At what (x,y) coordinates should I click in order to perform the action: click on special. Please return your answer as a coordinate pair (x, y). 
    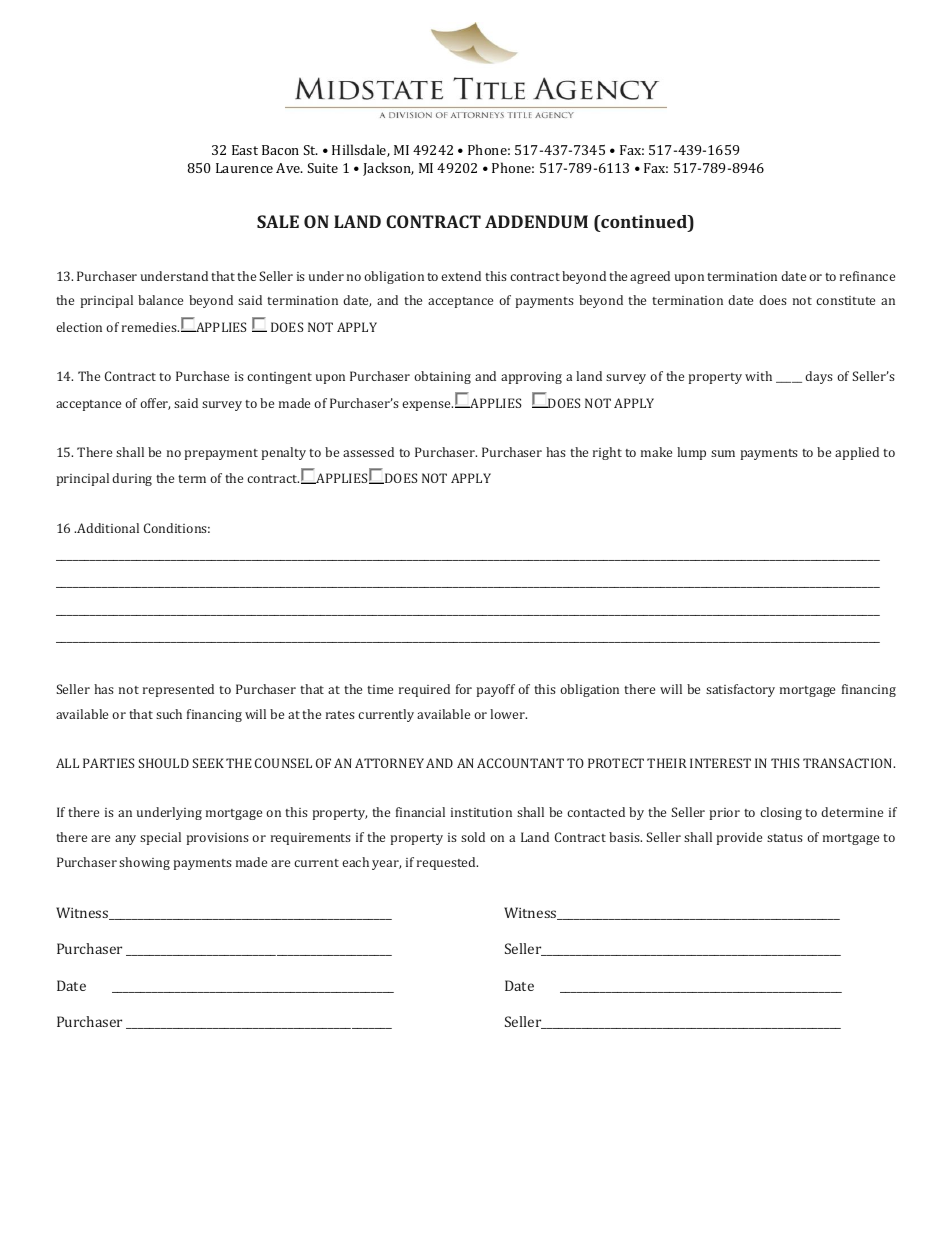
    Looking at the image, I should click on (160, 838).
